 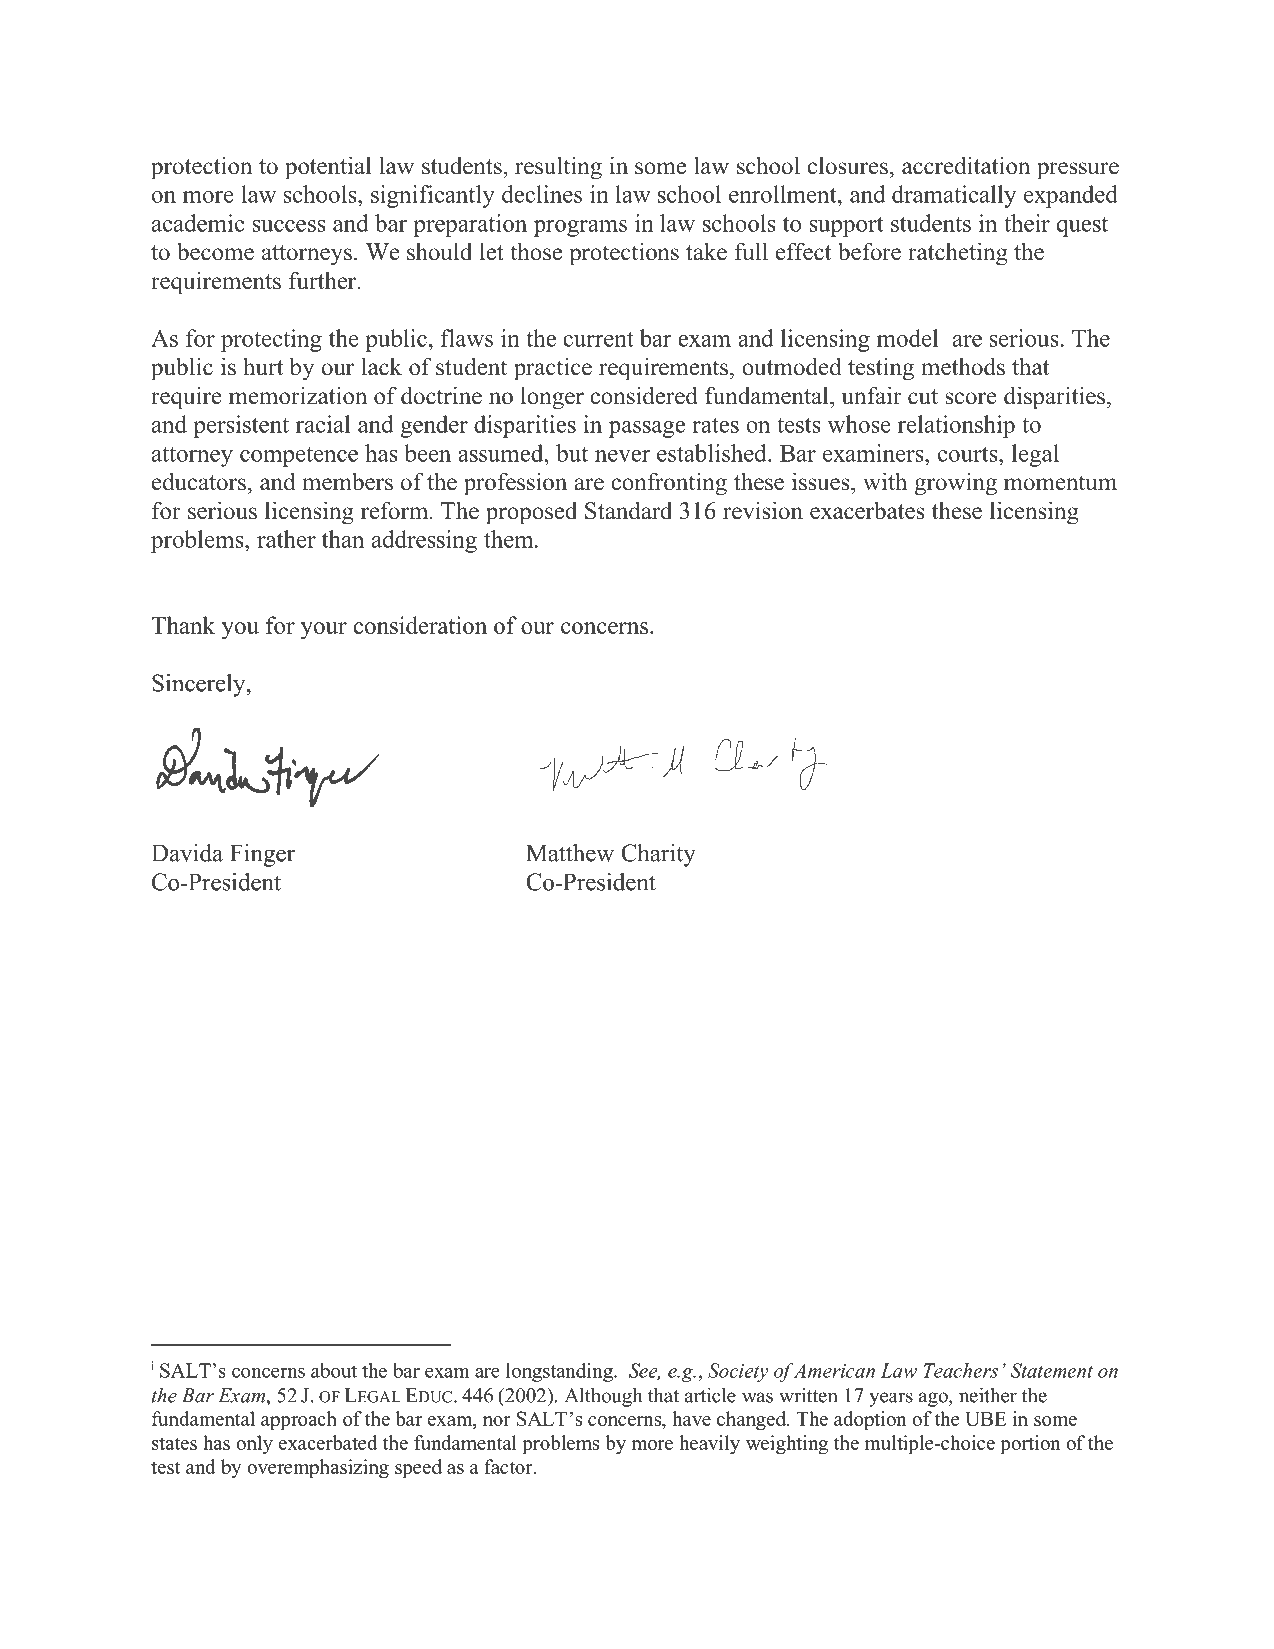 What do you see at coordinates (570, 853) in the screenshot?
I see `Matthew` at bounding box center [570, 853].
